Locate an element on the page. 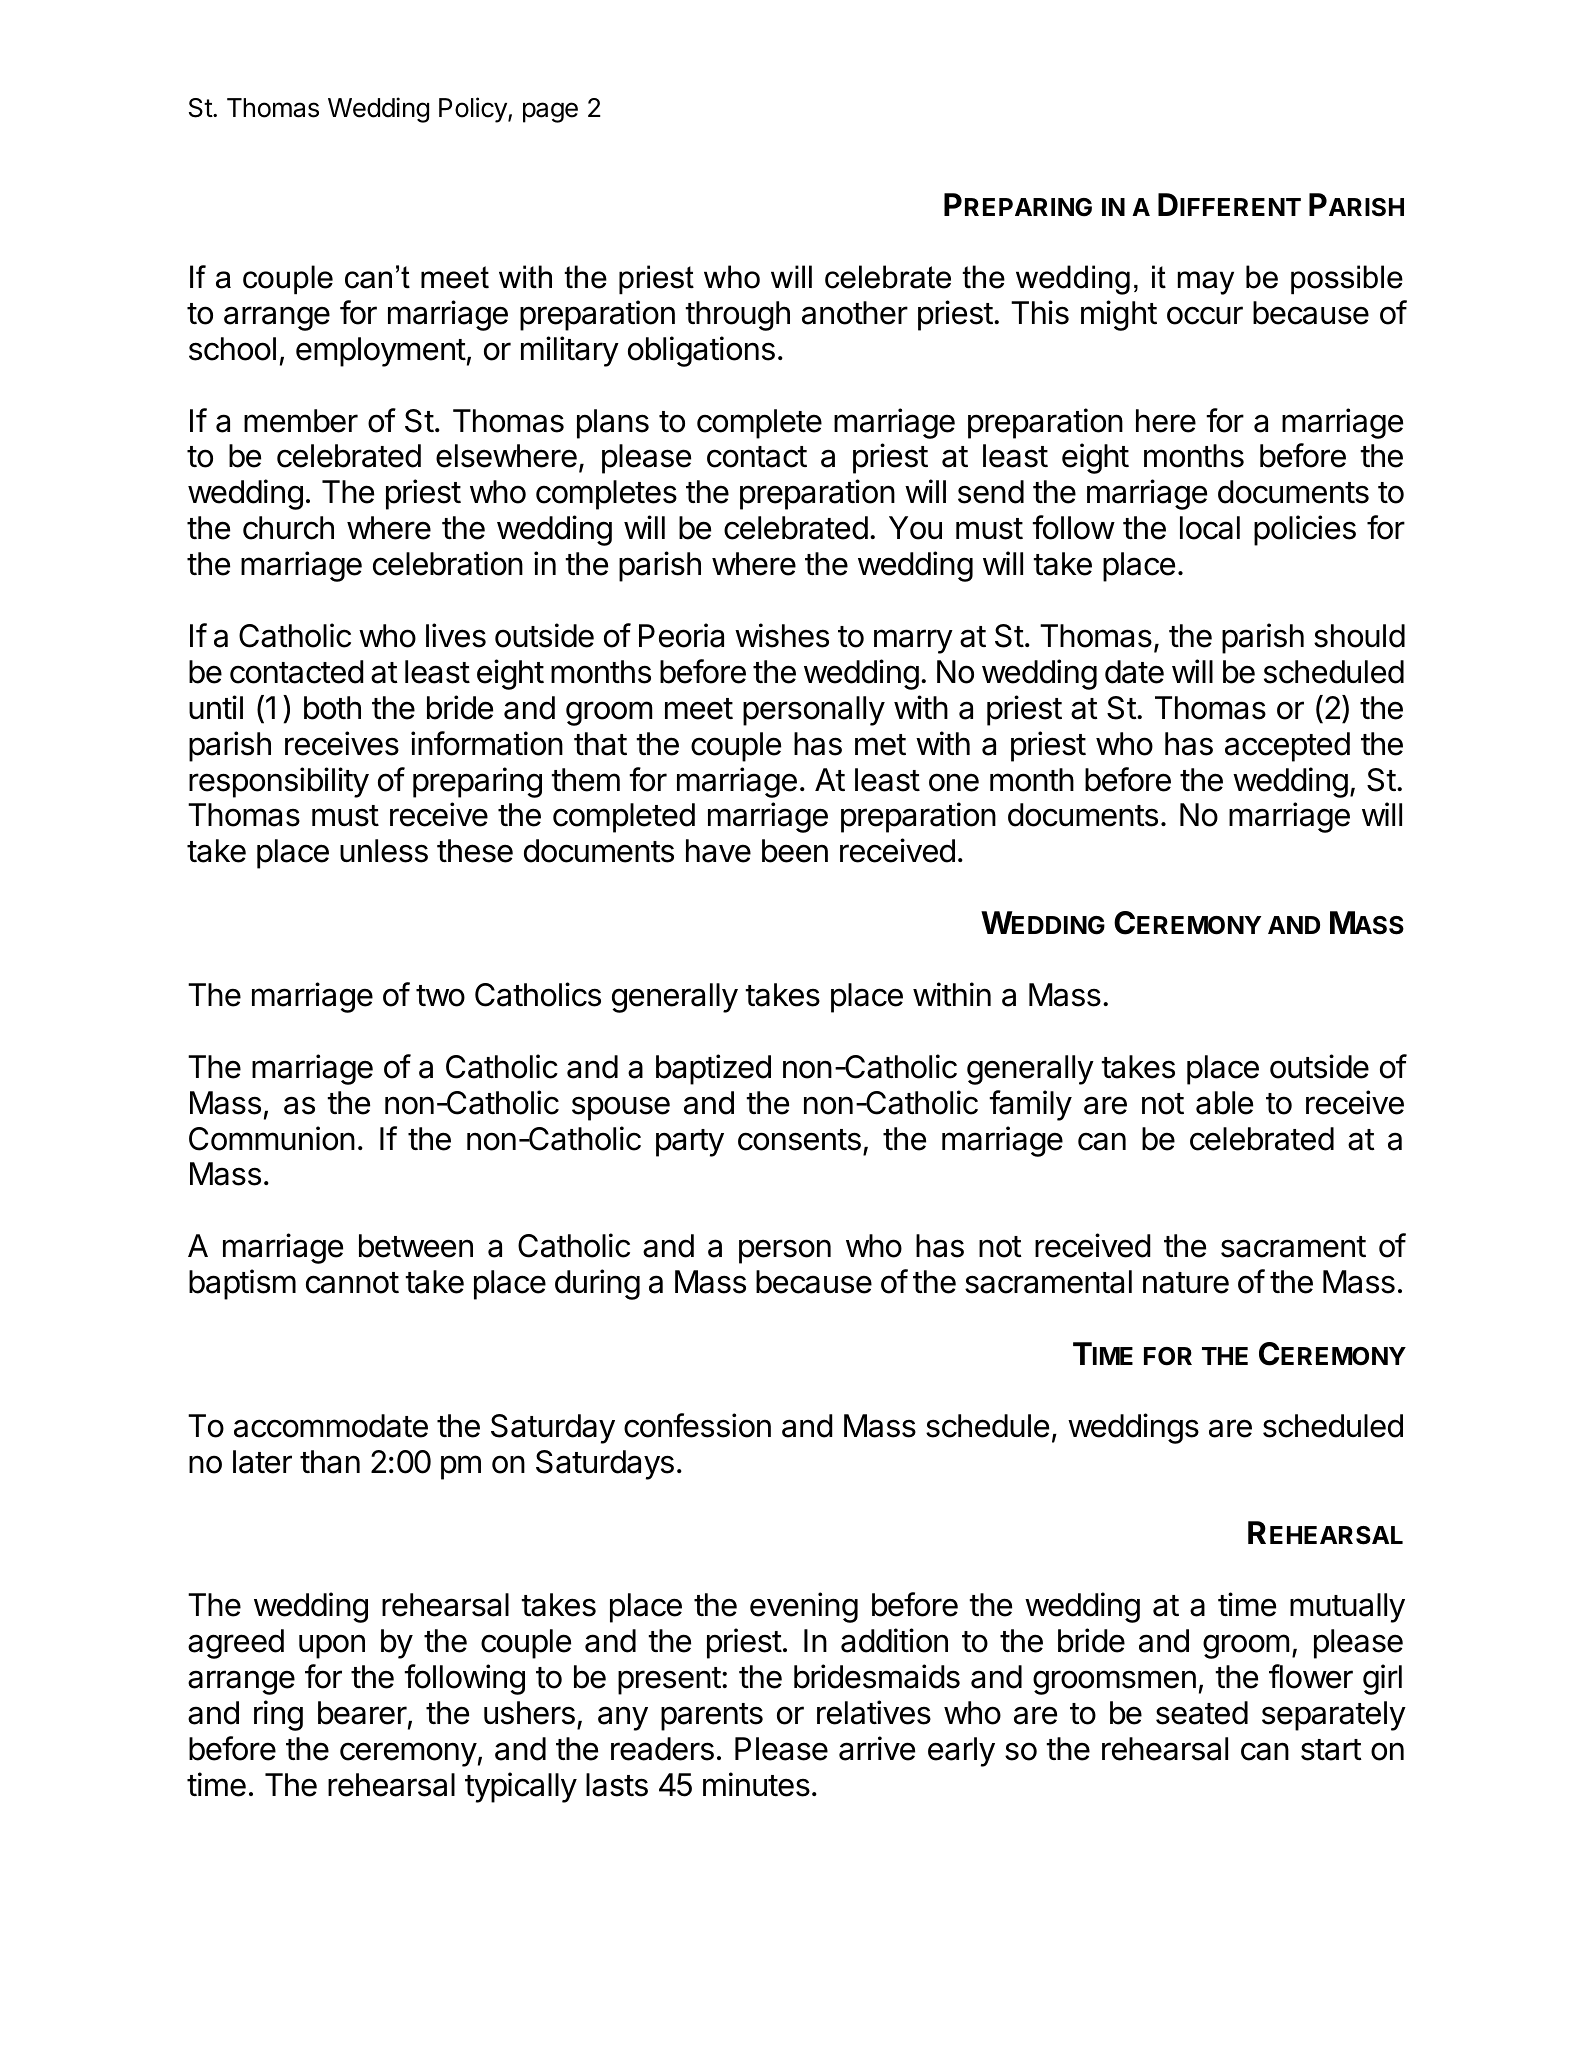 This document has height=2060, width=1592. nature is located at coordinates (1186, 1283).
